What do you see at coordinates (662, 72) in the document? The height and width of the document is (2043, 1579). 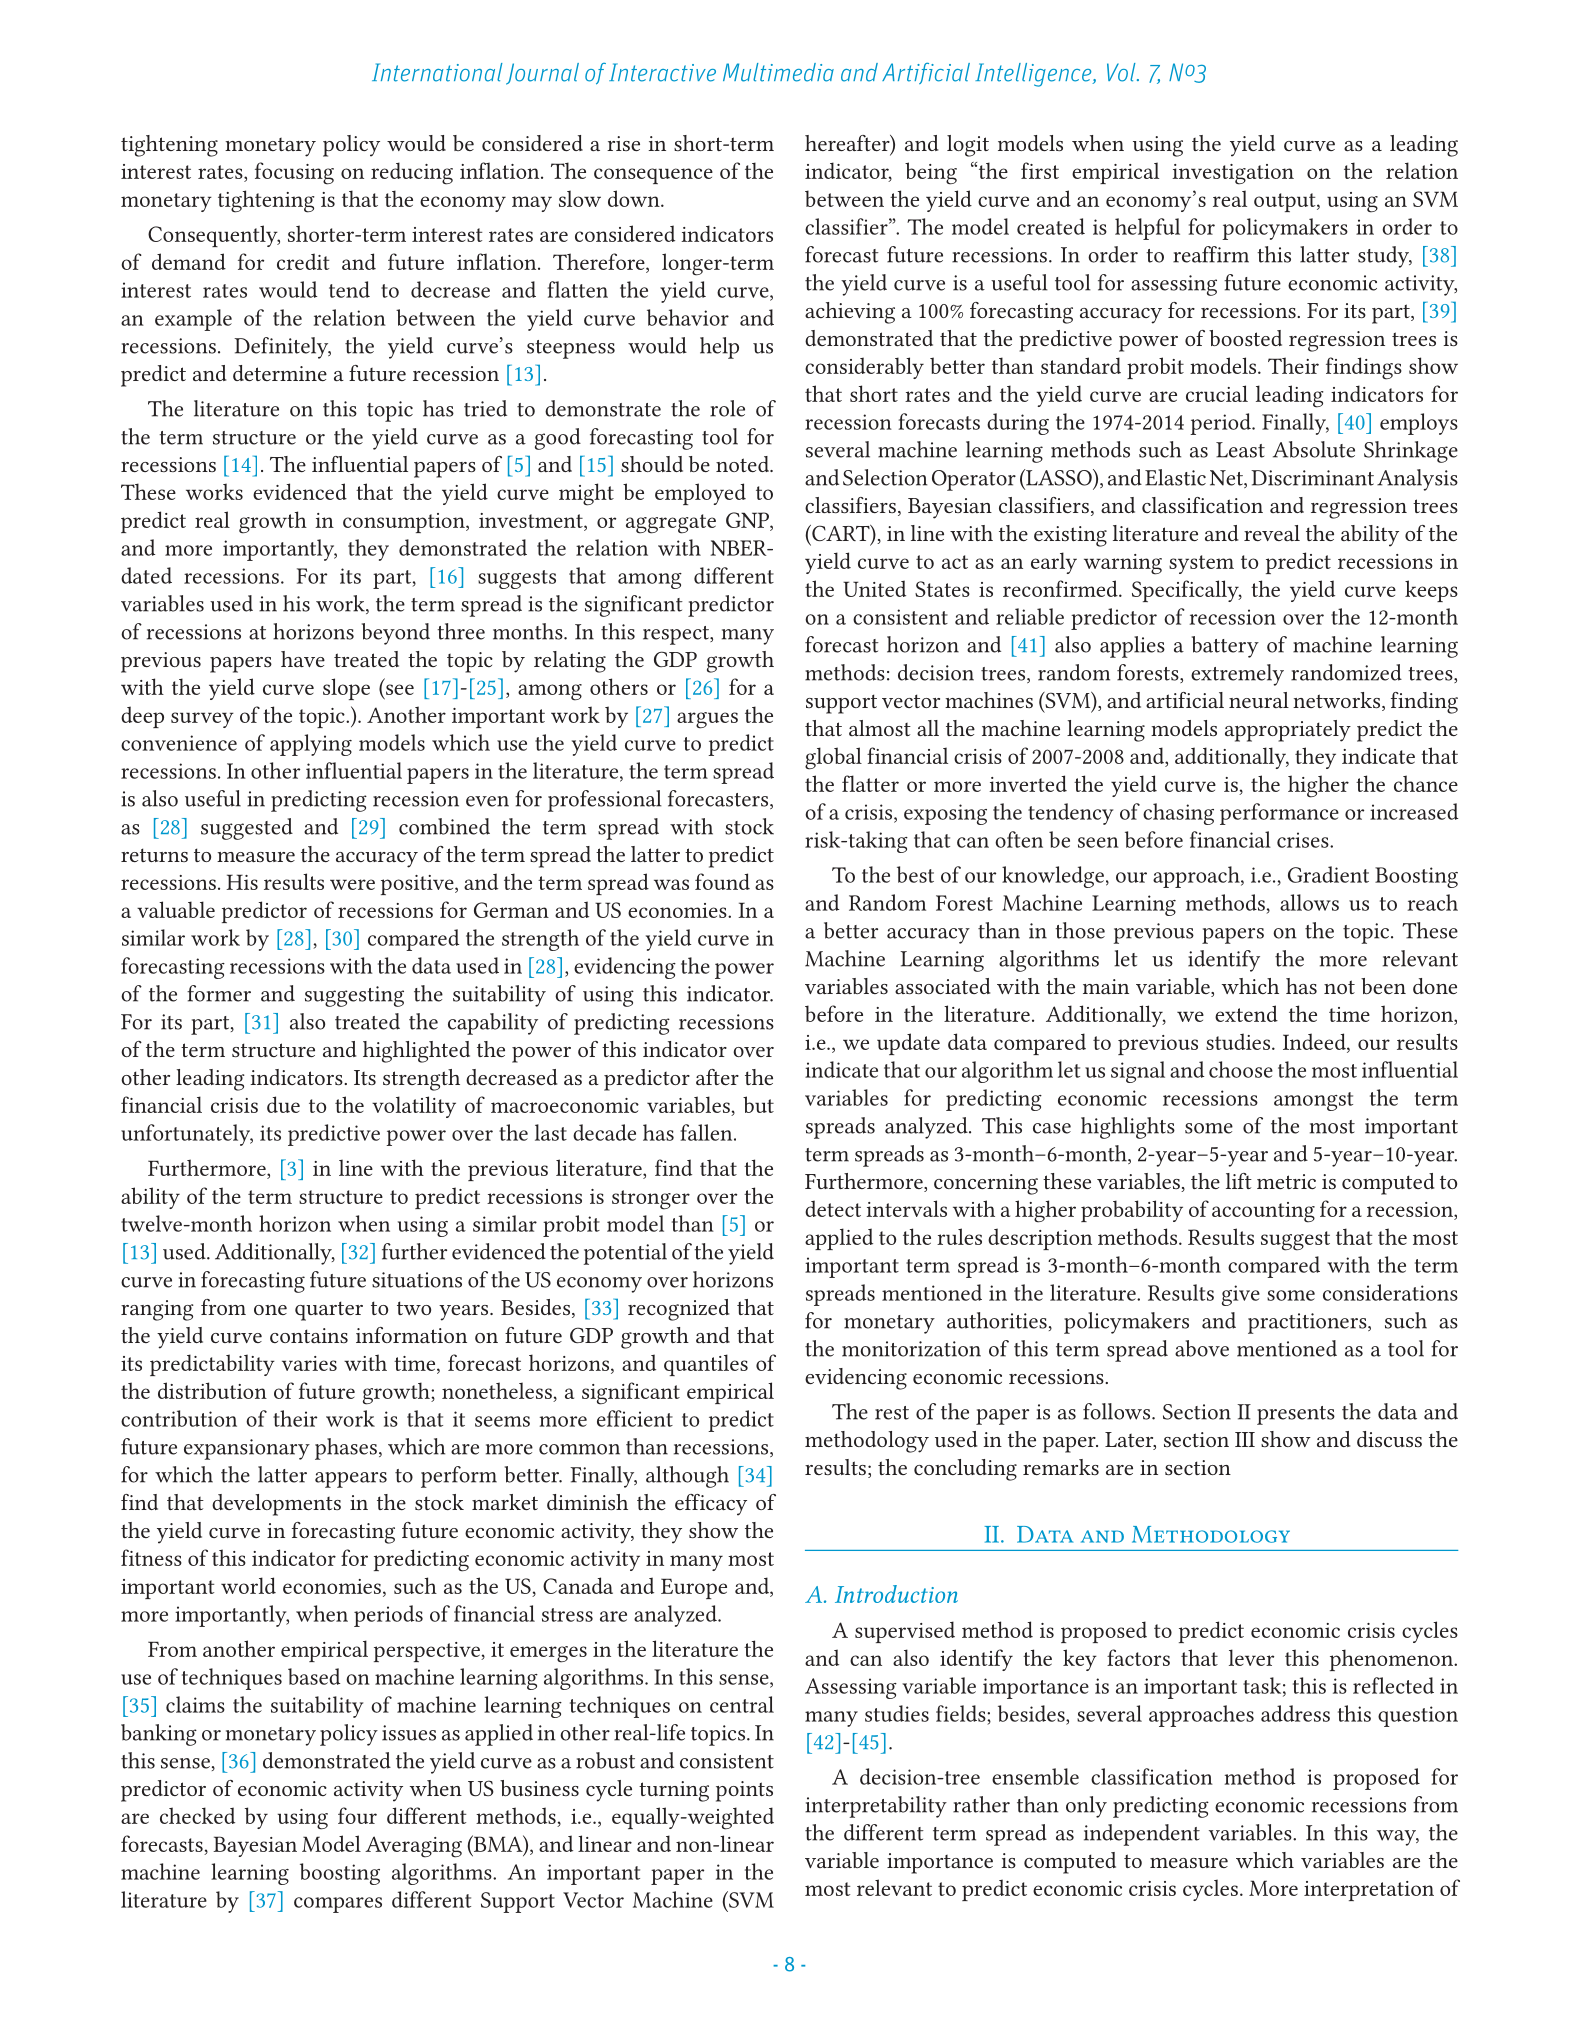 I see `Interactive` at bounding box center [662, 72].
